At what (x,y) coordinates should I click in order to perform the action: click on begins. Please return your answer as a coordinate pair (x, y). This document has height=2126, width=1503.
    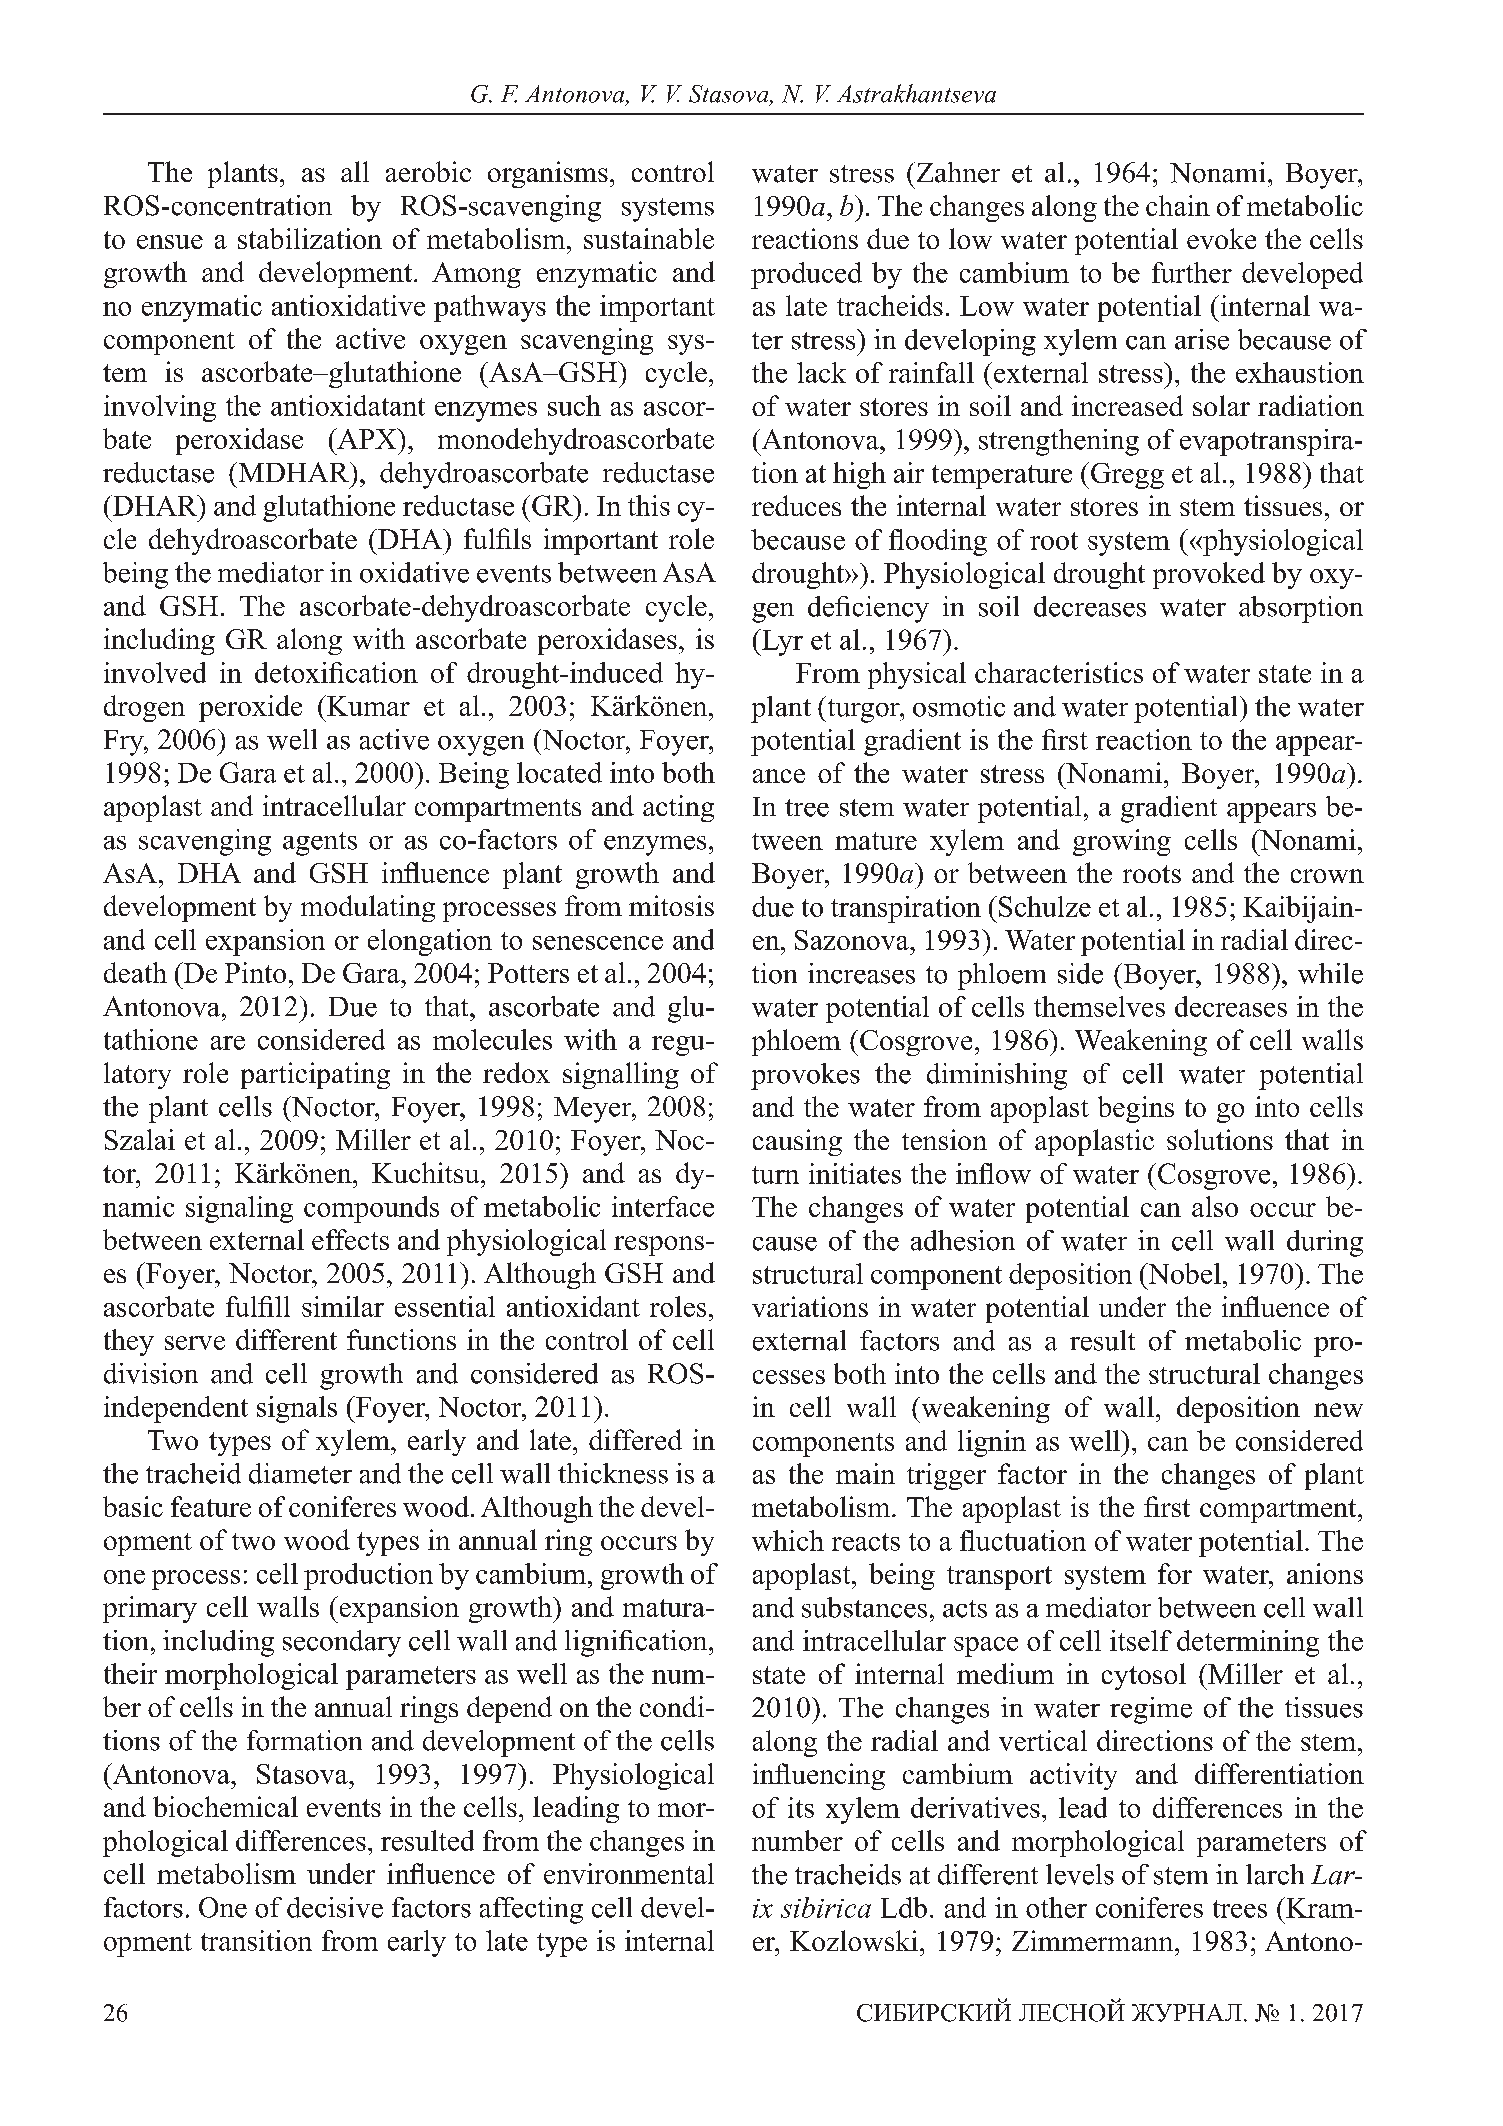
    Looking at the image, I should click on (1136, 1109).
